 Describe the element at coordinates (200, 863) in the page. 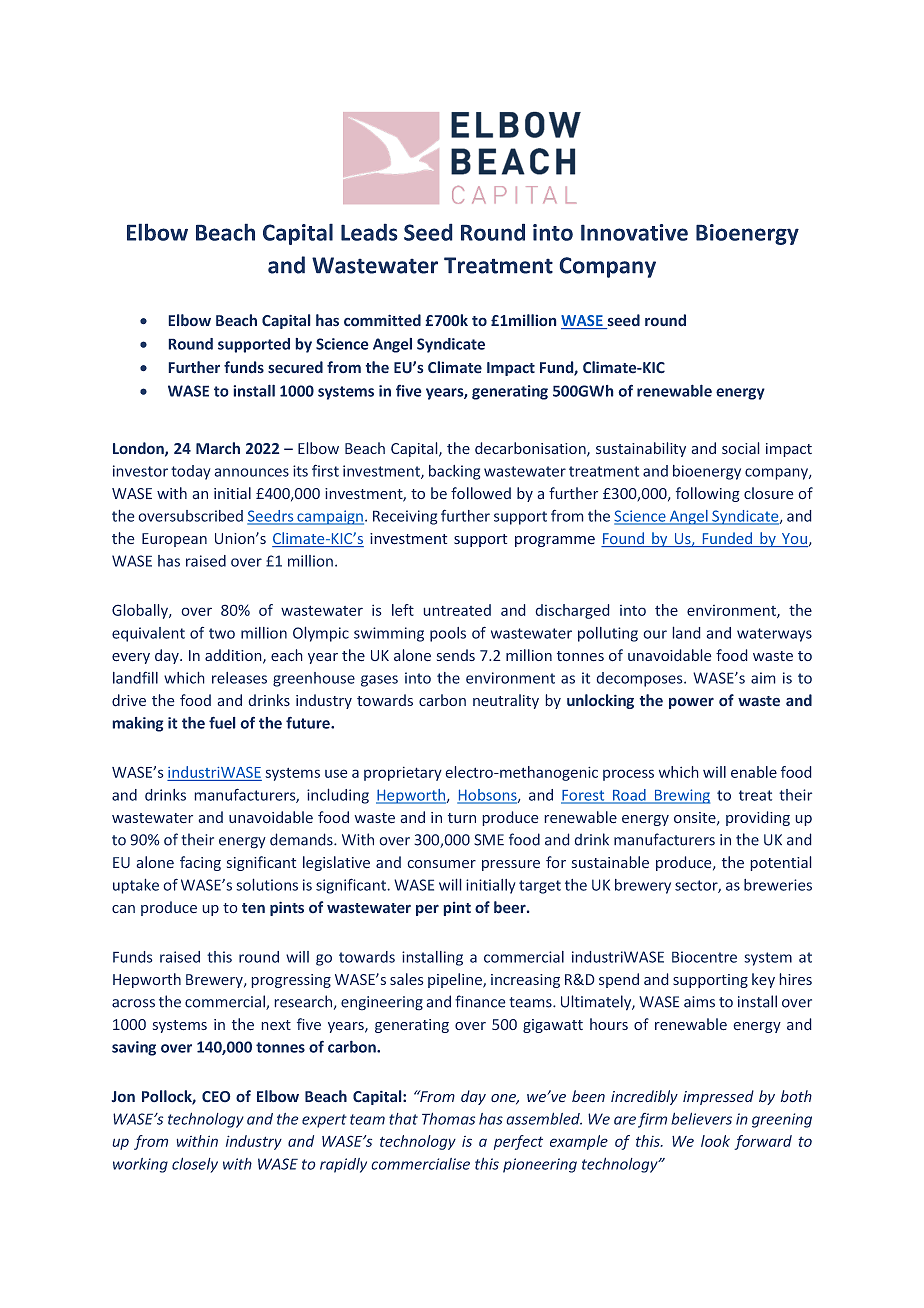

I see `facing` at that location.
